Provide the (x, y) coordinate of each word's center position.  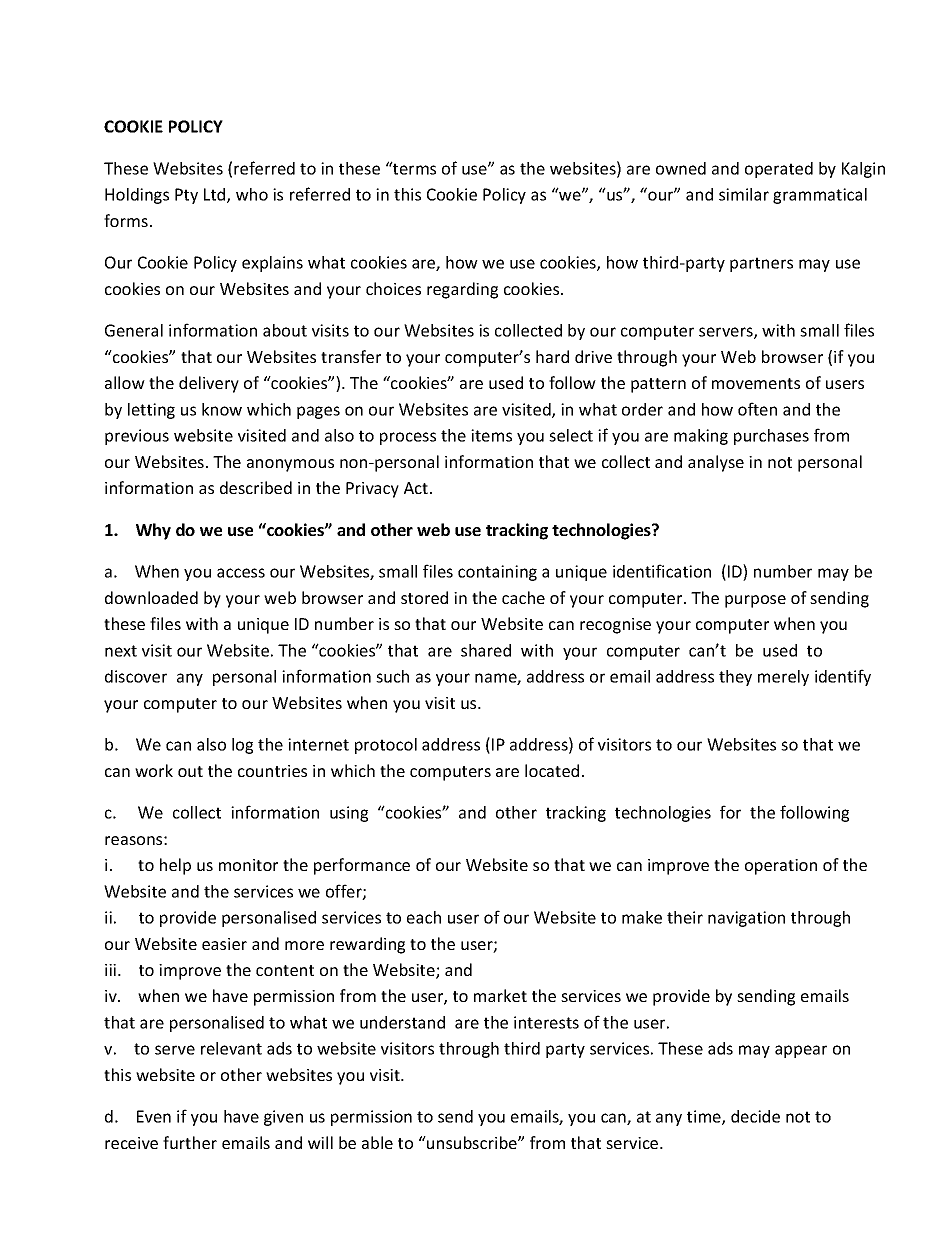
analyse (716, 463)
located (552, 770)
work (154, 770)
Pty (186, 196)
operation (781, 867)
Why (153, 531)
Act (416, 488)
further (190, 1142)
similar (744, 194)
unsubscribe (472, 1142)
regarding (462, 290)
